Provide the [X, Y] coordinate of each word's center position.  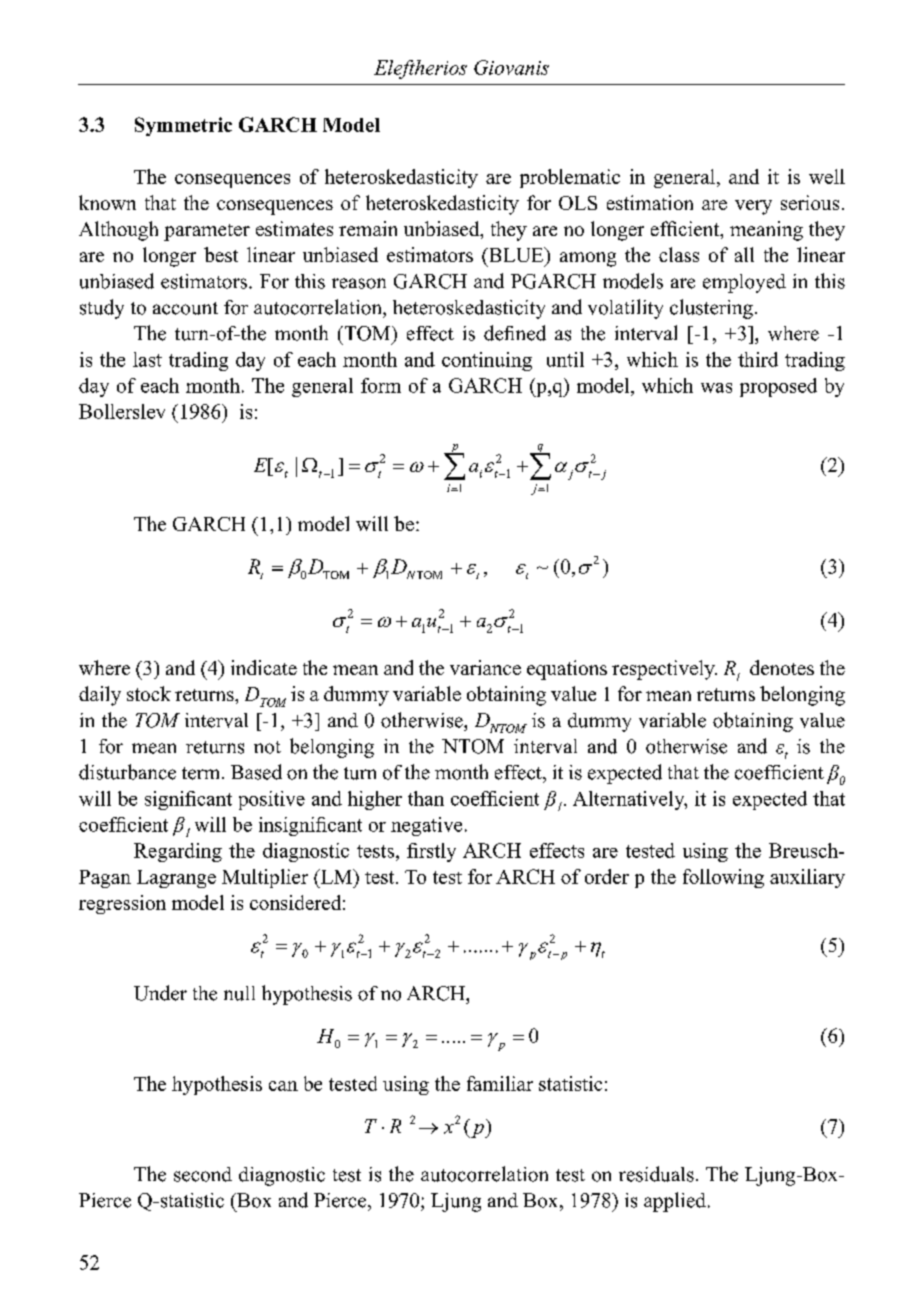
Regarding [178, 852]
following [723, 878]
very [753, 207]
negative [426, 826]
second [203, 1174]
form [381, 385]
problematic [570, 178]
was [716, 388]
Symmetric [183, 126]
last [147, 359]
